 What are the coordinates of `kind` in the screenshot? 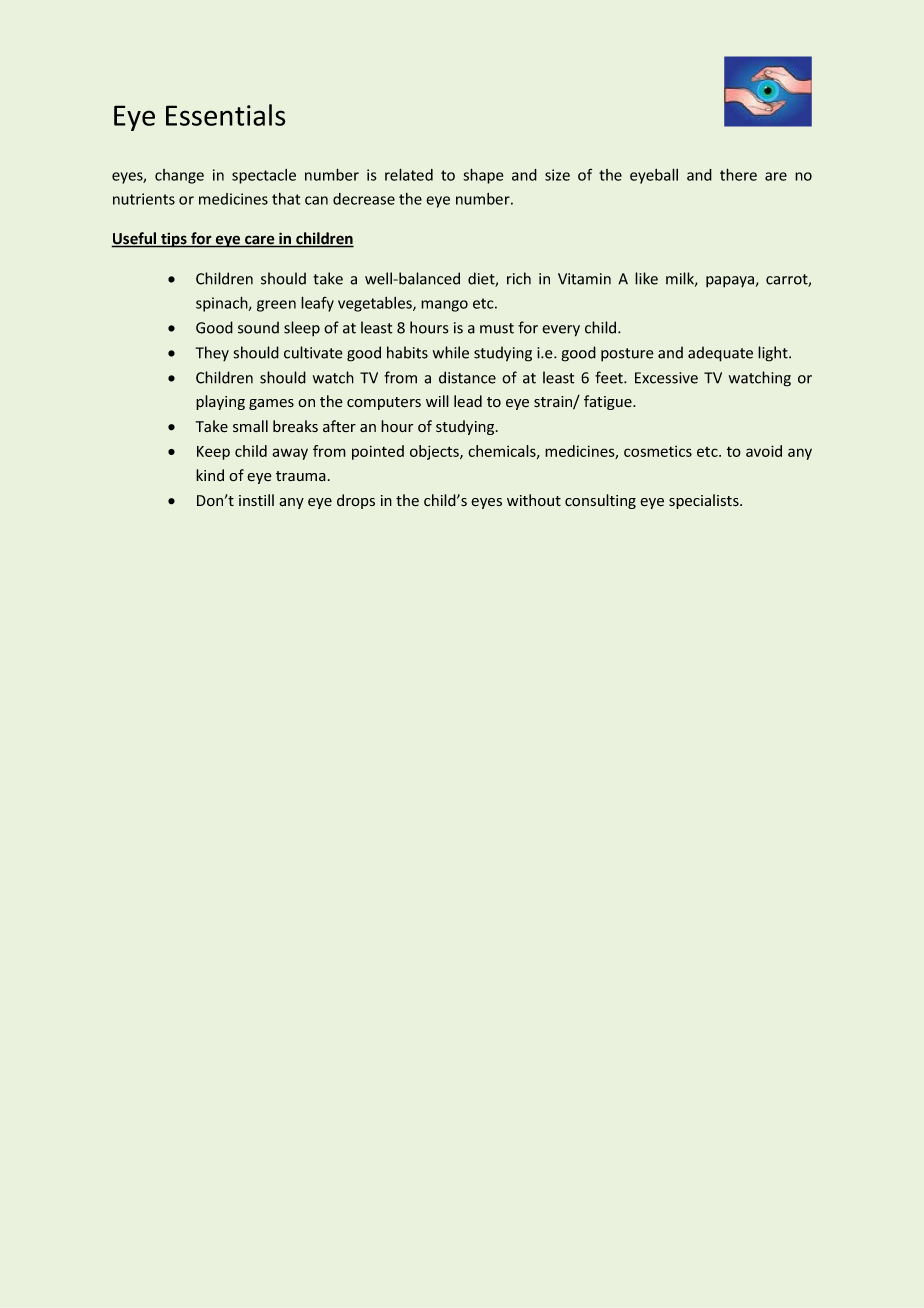 It's located at (210, 475).
